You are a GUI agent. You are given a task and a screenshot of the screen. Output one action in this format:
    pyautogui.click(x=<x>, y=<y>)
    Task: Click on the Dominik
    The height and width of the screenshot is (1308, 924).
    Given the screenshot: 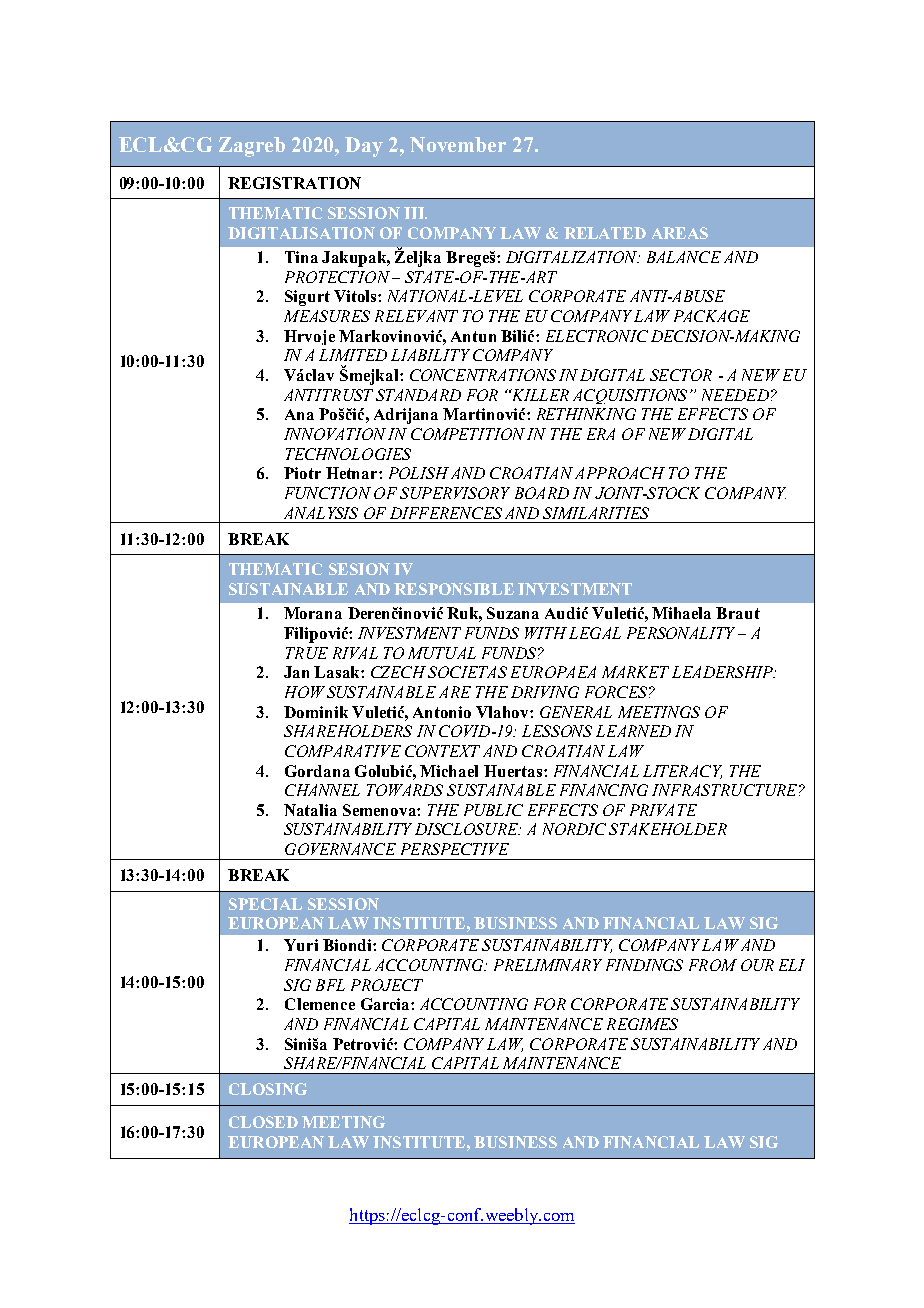 What is the action you would take?
    pyautogui.click(x=316, y=712)
